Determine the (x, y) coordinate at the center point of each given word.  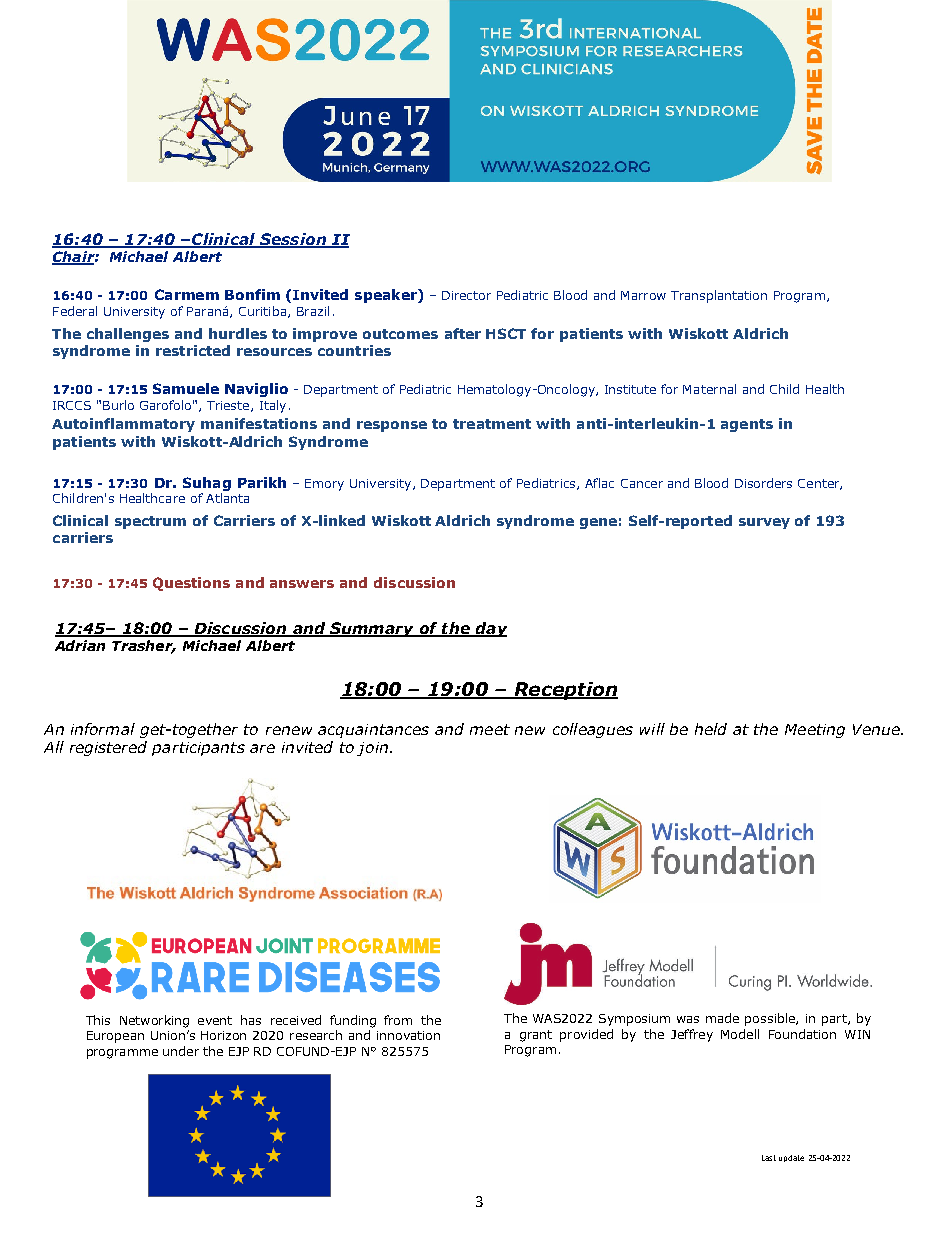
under (181, 1051)
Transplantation (719, 296)
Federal (75, 311)
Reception (565, 691)
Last (769, 1158)
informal (103, 729)
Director (466, 295)
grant (536, 1036)
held (711, 729)
